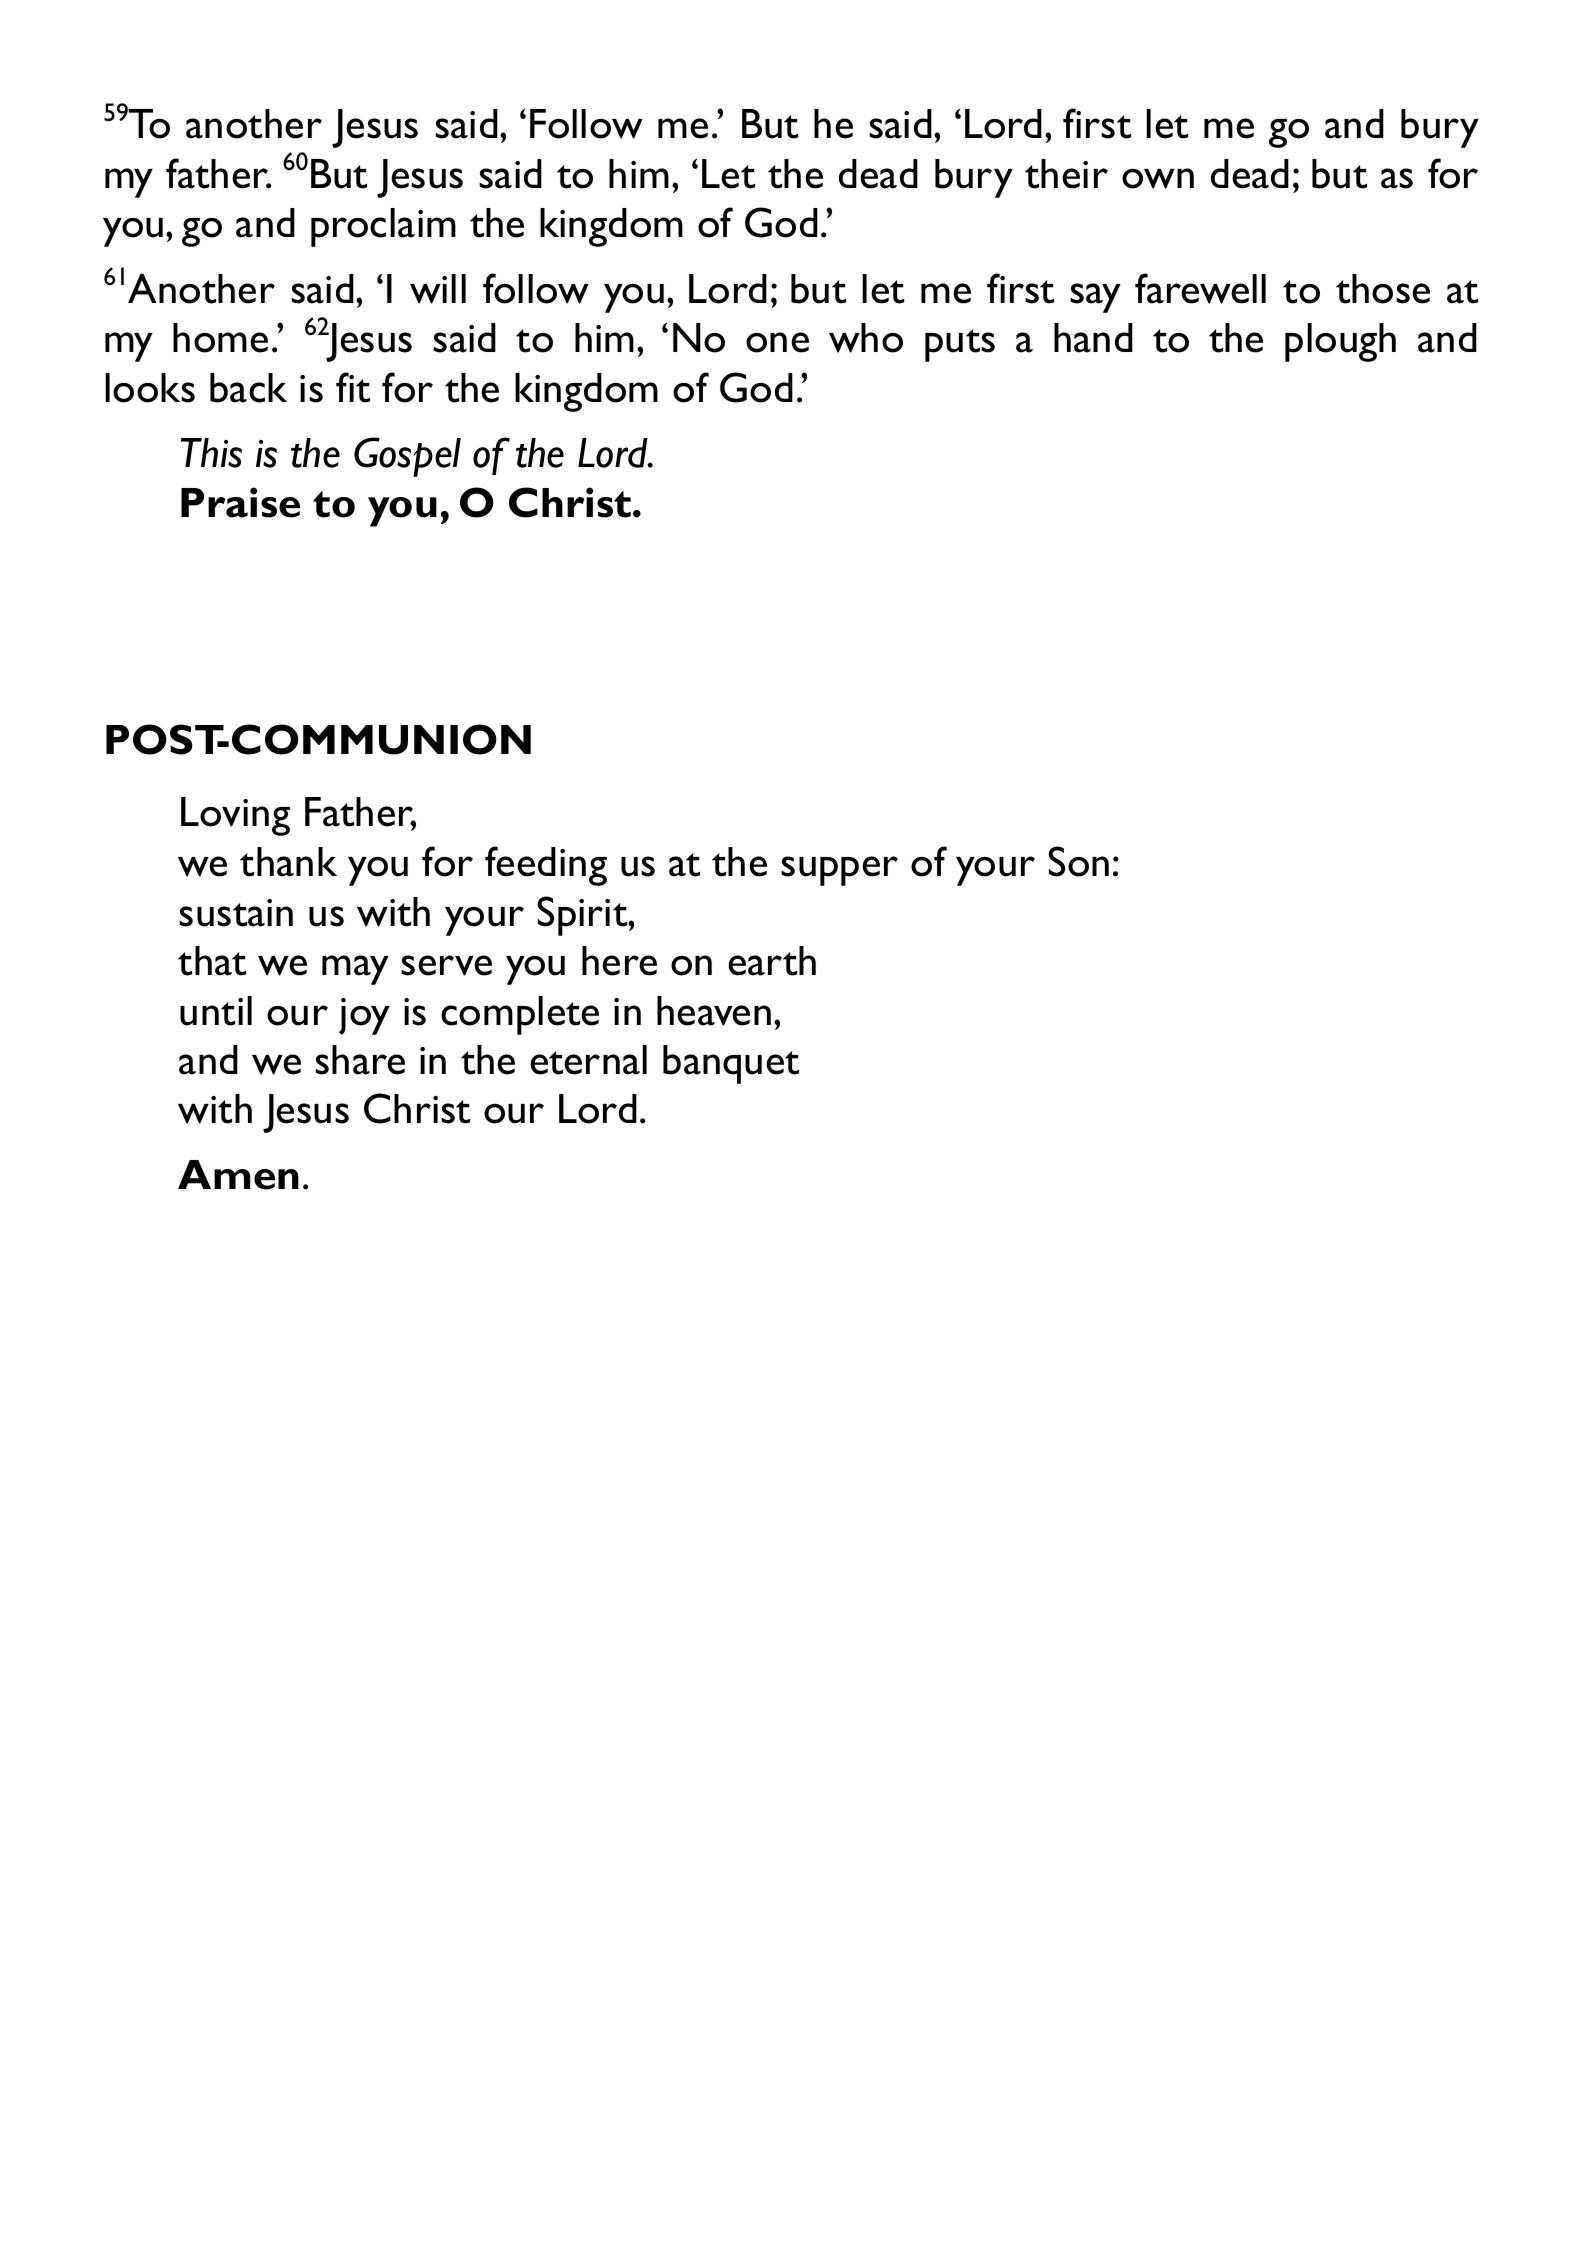 The height and width of the image is (2245, 1588). What do you see at coordinates (731, 1064) in the image?
I see `banquet` at bounding box center [731, 1064].
